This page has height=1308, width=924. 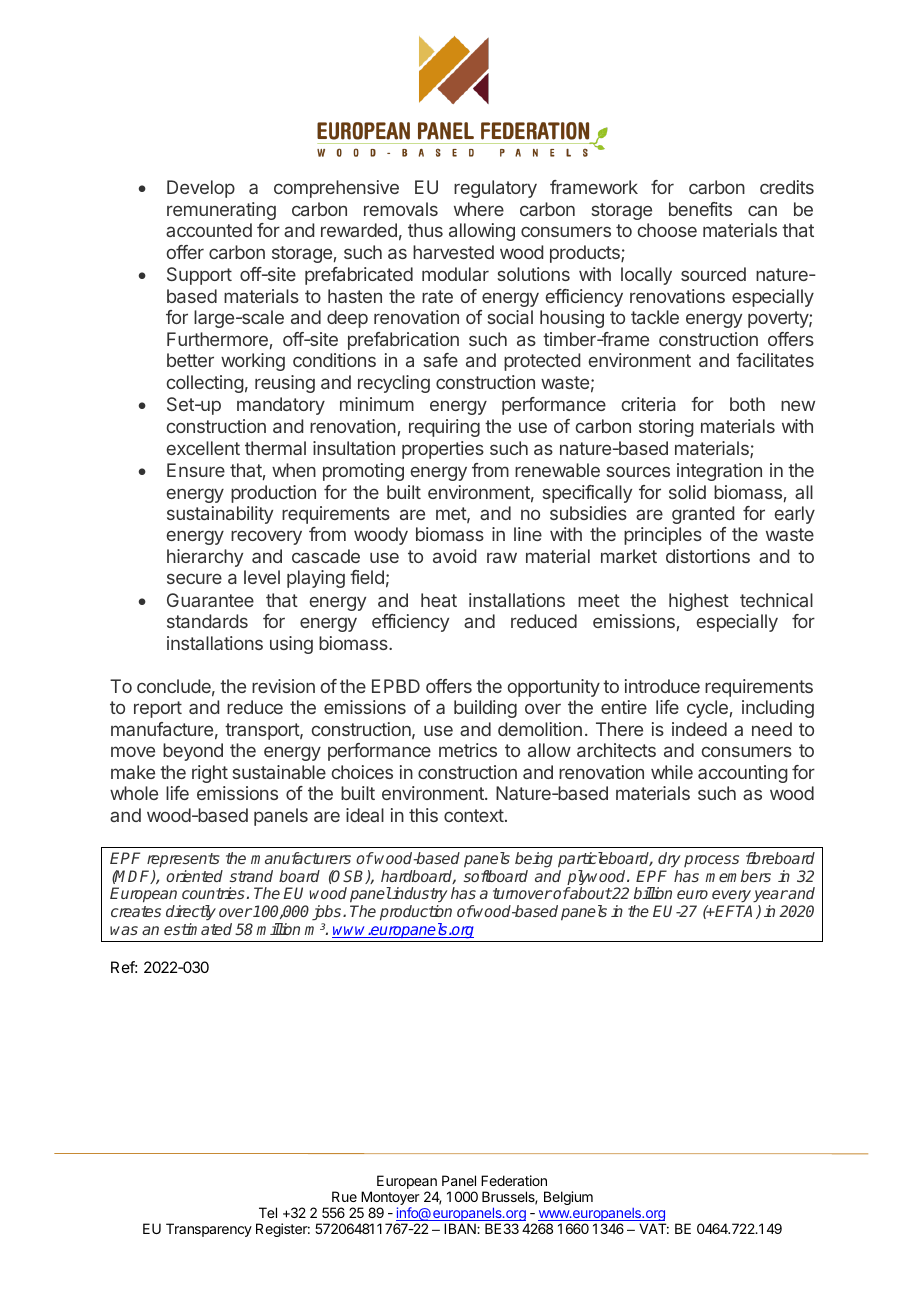 What do you see at coordinates (485, 709) in the page?
I see `building` at bounding box center [485, 709].
